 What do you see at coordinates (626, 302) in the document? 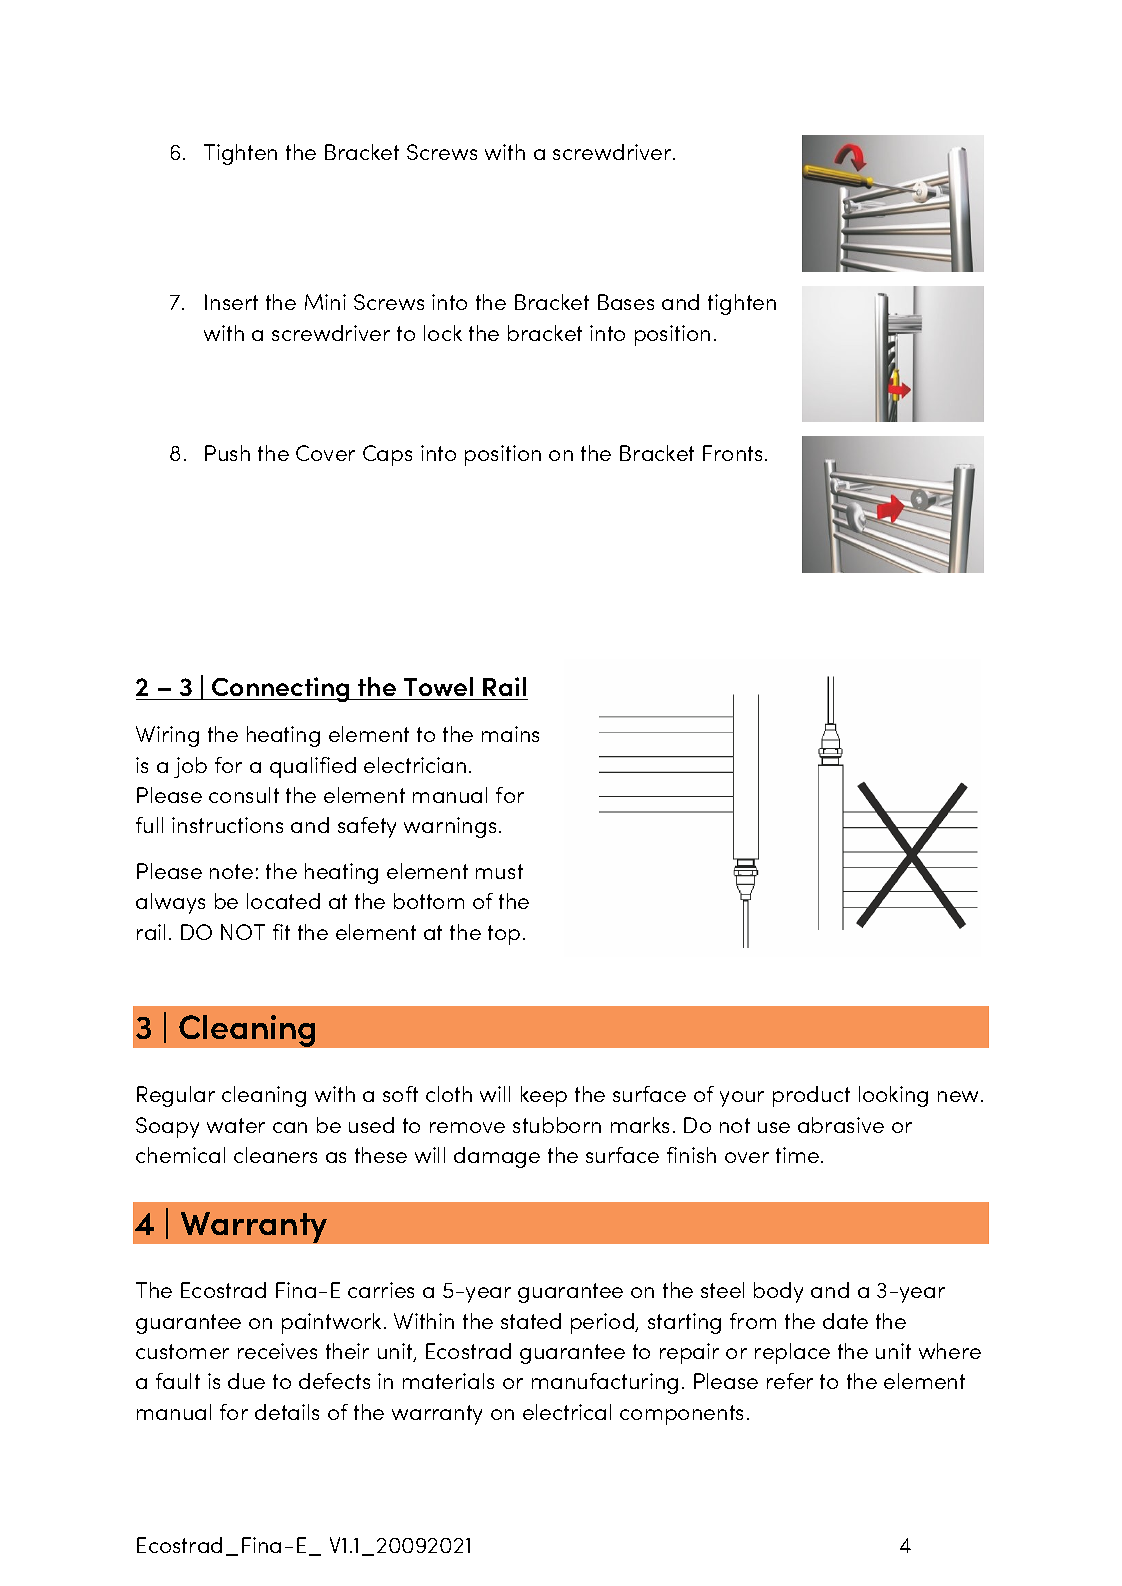
I see `Bases` at bounding box center [626, 302].
